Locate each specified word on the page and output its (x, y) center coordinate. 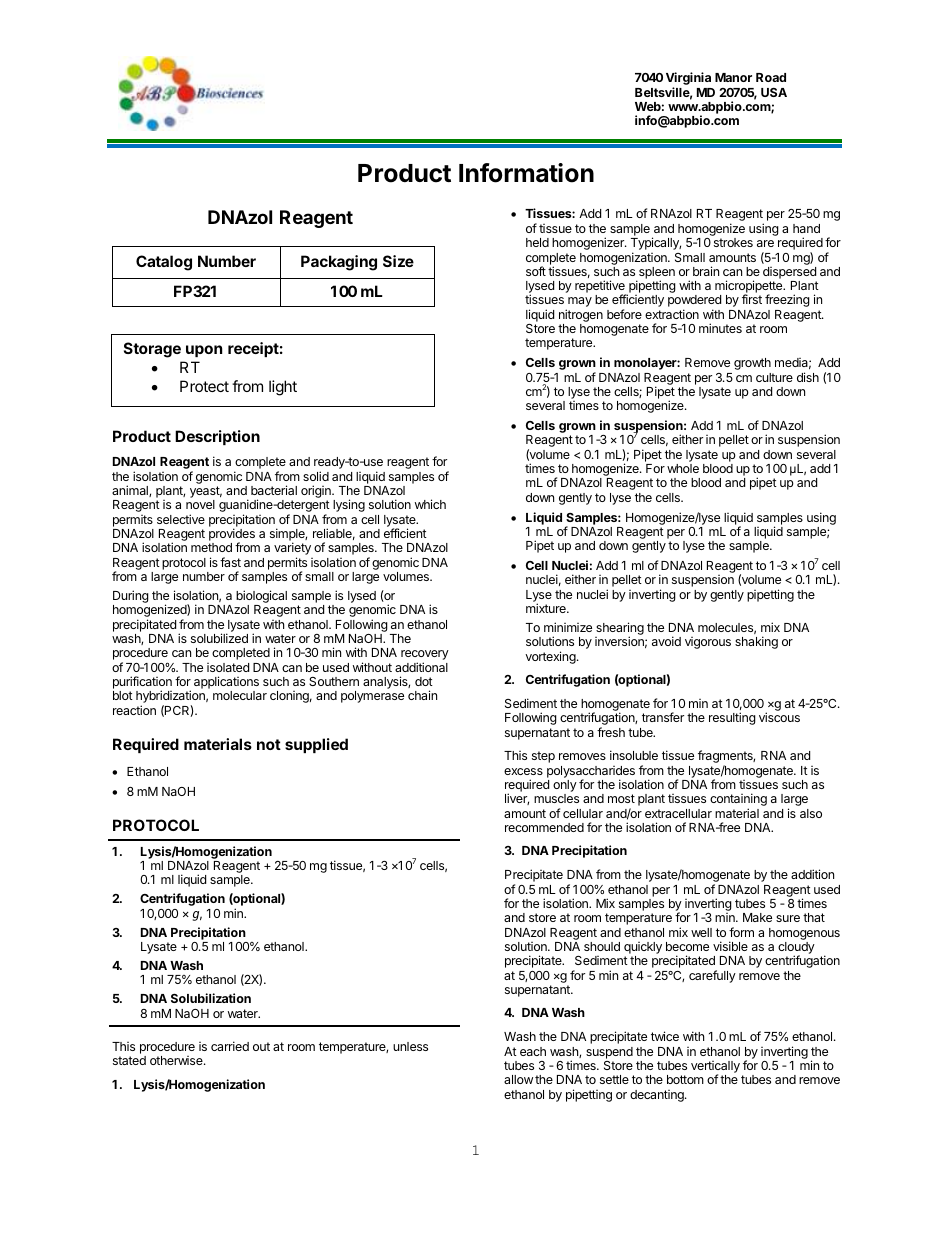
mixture (547, 608)
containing (738, 801)
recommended (544, 827)
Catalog (164, 263)
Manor (733, 77)
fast (230, 562)
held (537, 242)
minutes (720, 328)
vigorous (708, 643)
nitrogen (581, 317)
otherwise (177, 1060)
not (269, 744)
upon (204, 351)
